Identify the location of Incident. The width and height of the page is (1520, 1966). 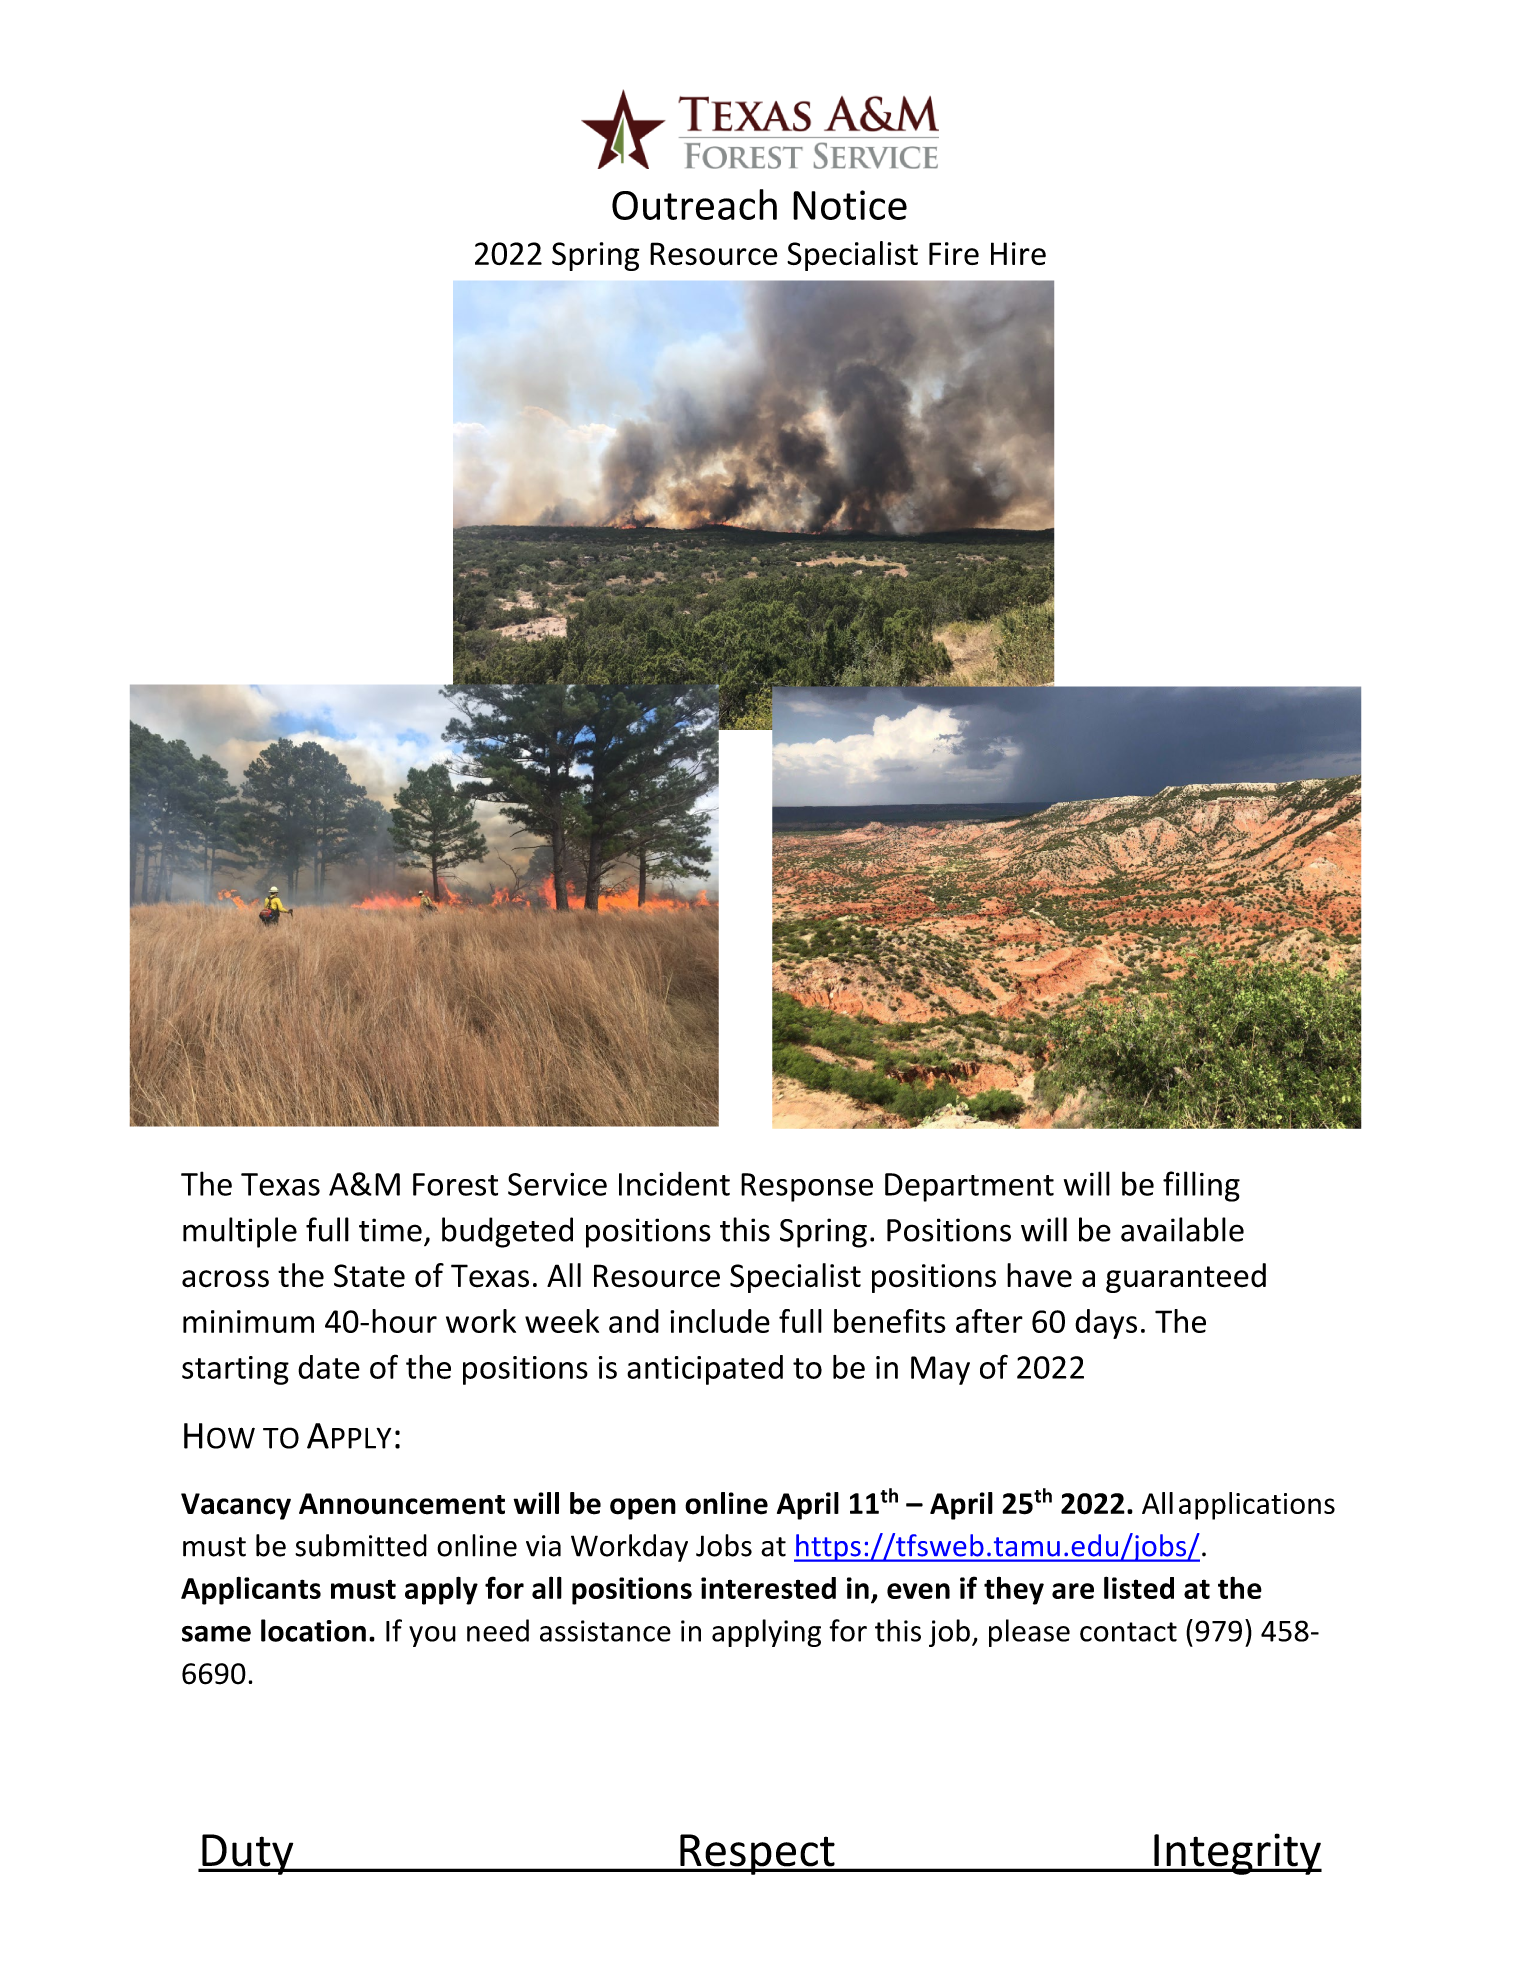
(674, 1183).
